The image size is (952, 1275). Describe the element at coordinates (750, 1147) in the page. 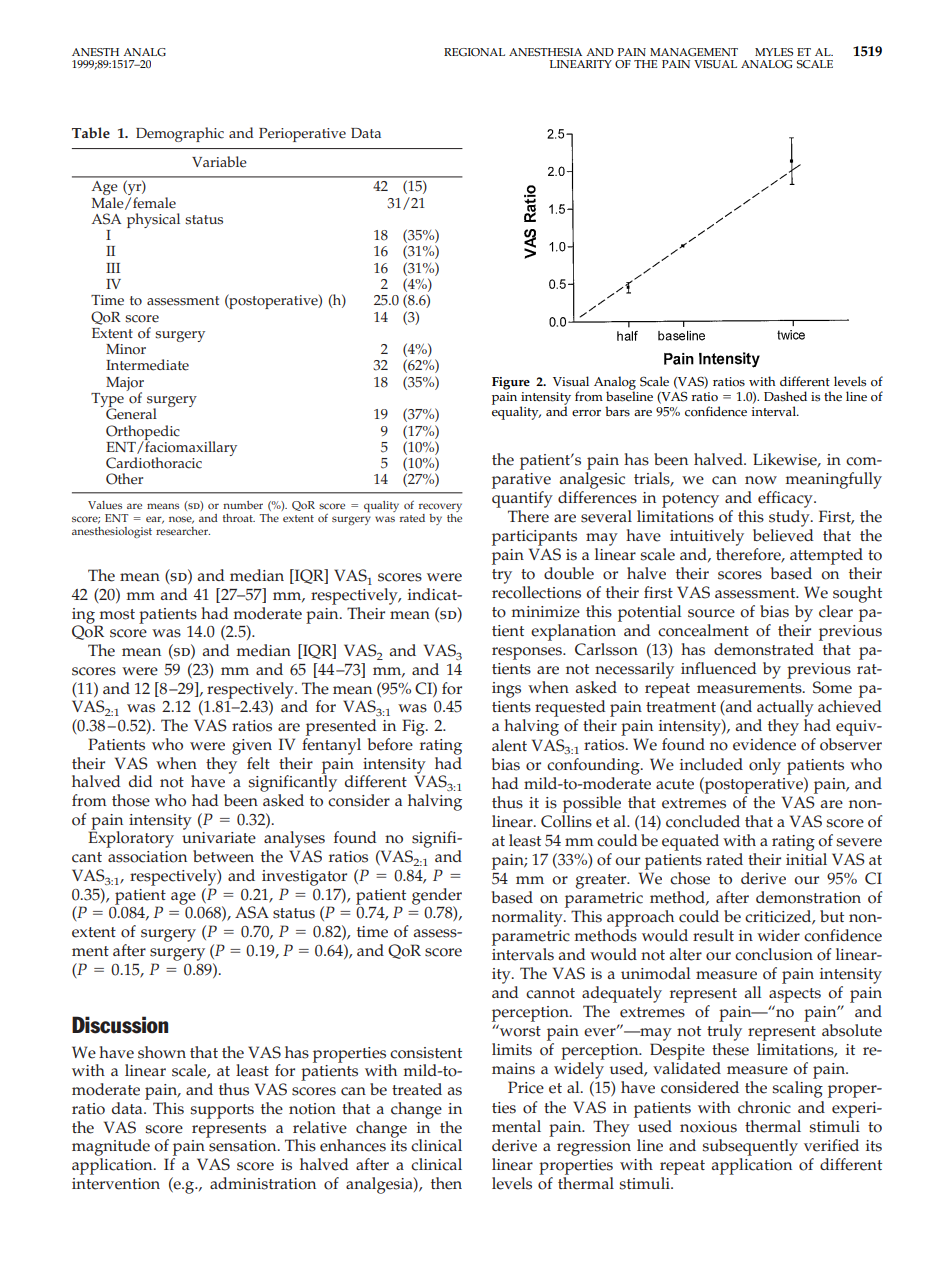

I see `subsequently` at that location.
